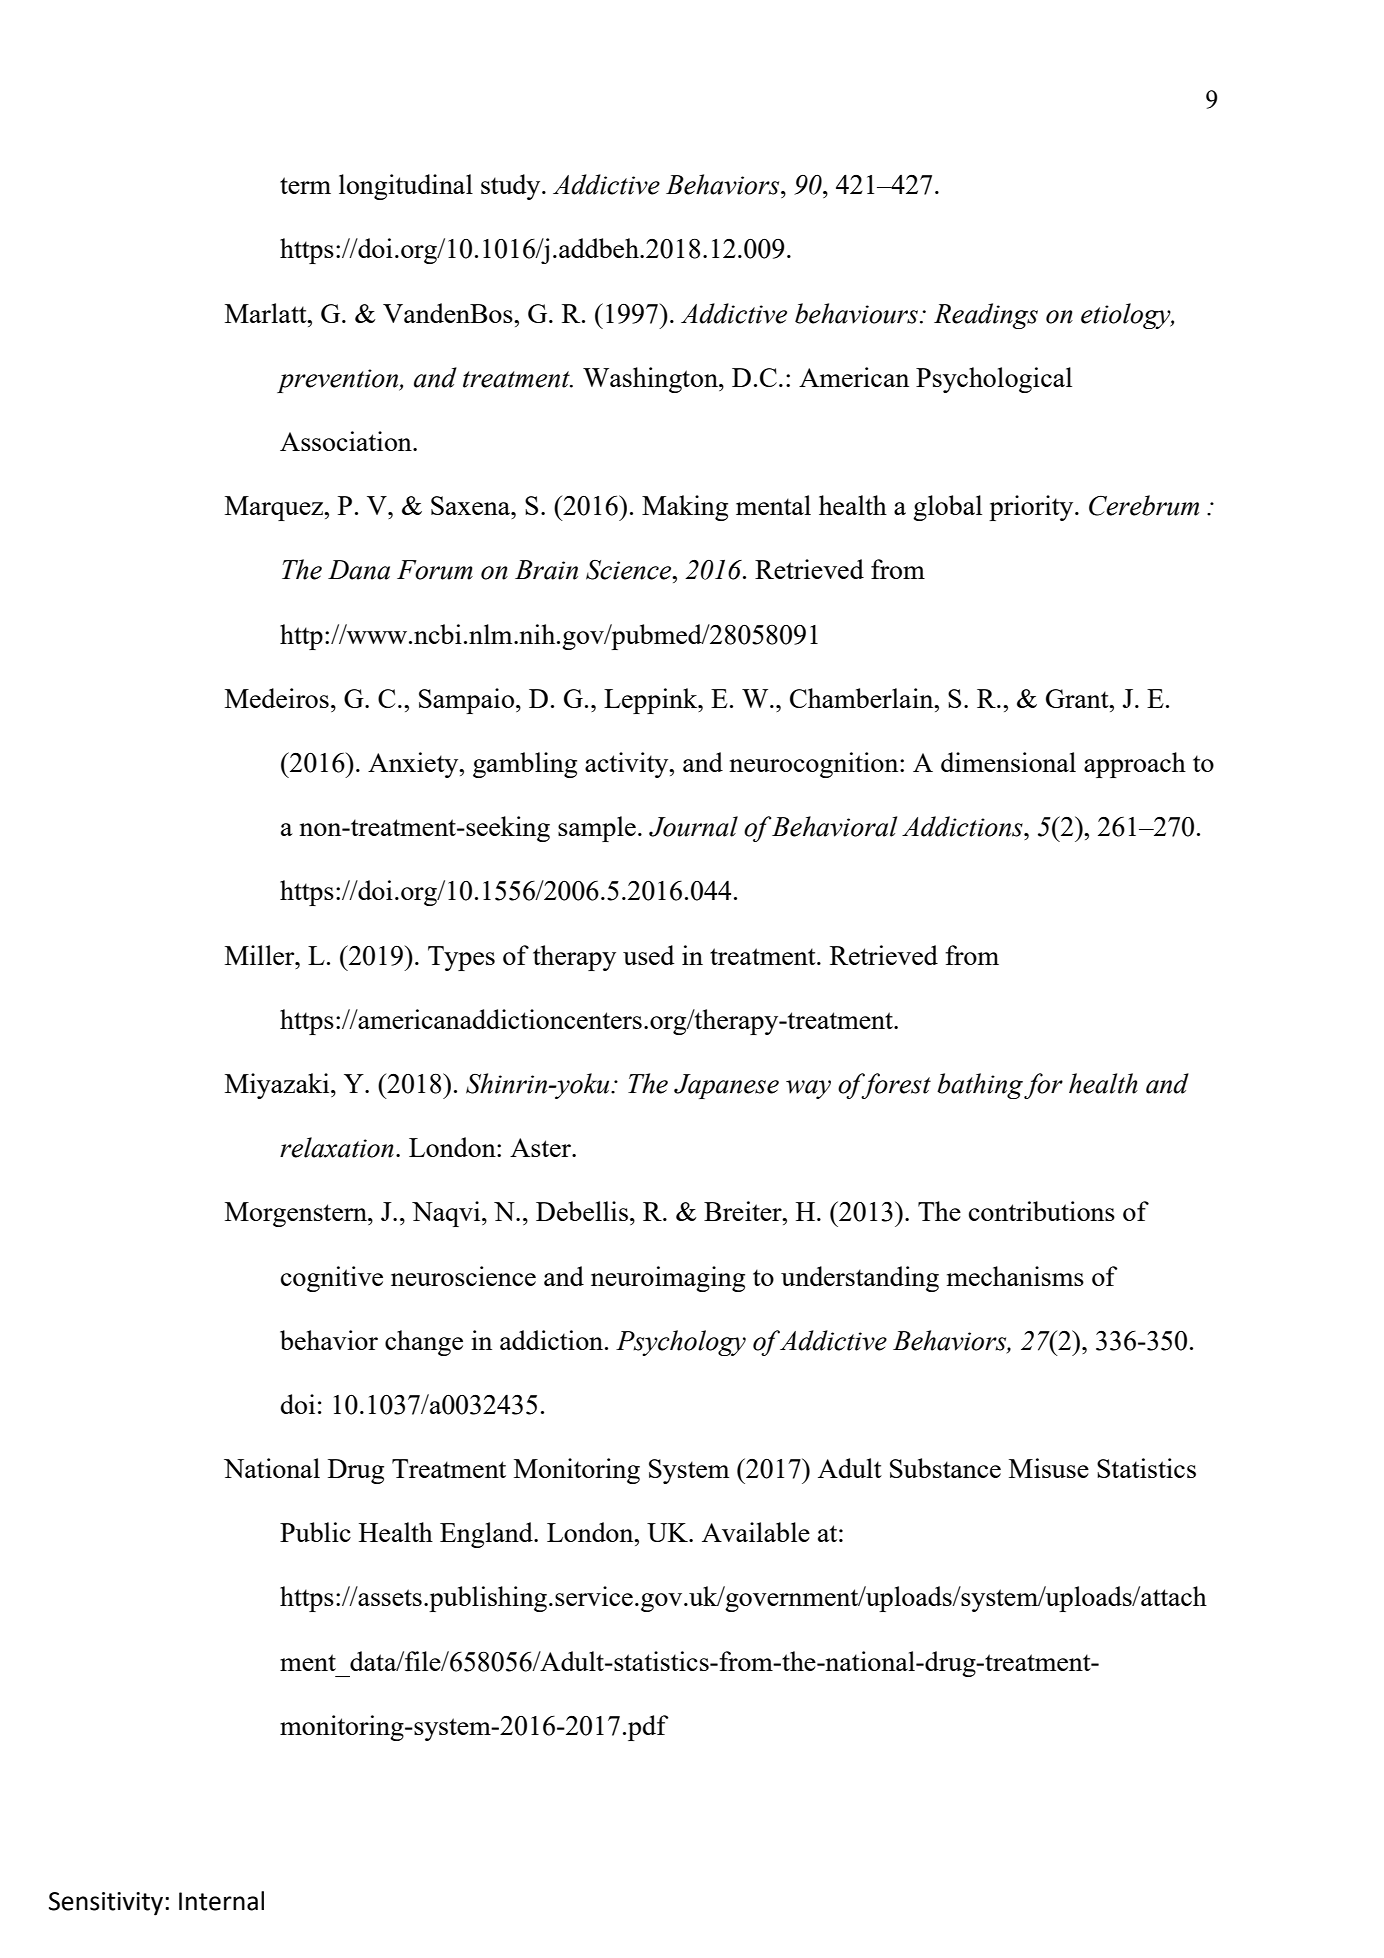 This screenshot has height=1958, width=1384. Describe the element at coordinates (512, 187) in the screenshot. I see `study` at that location.
